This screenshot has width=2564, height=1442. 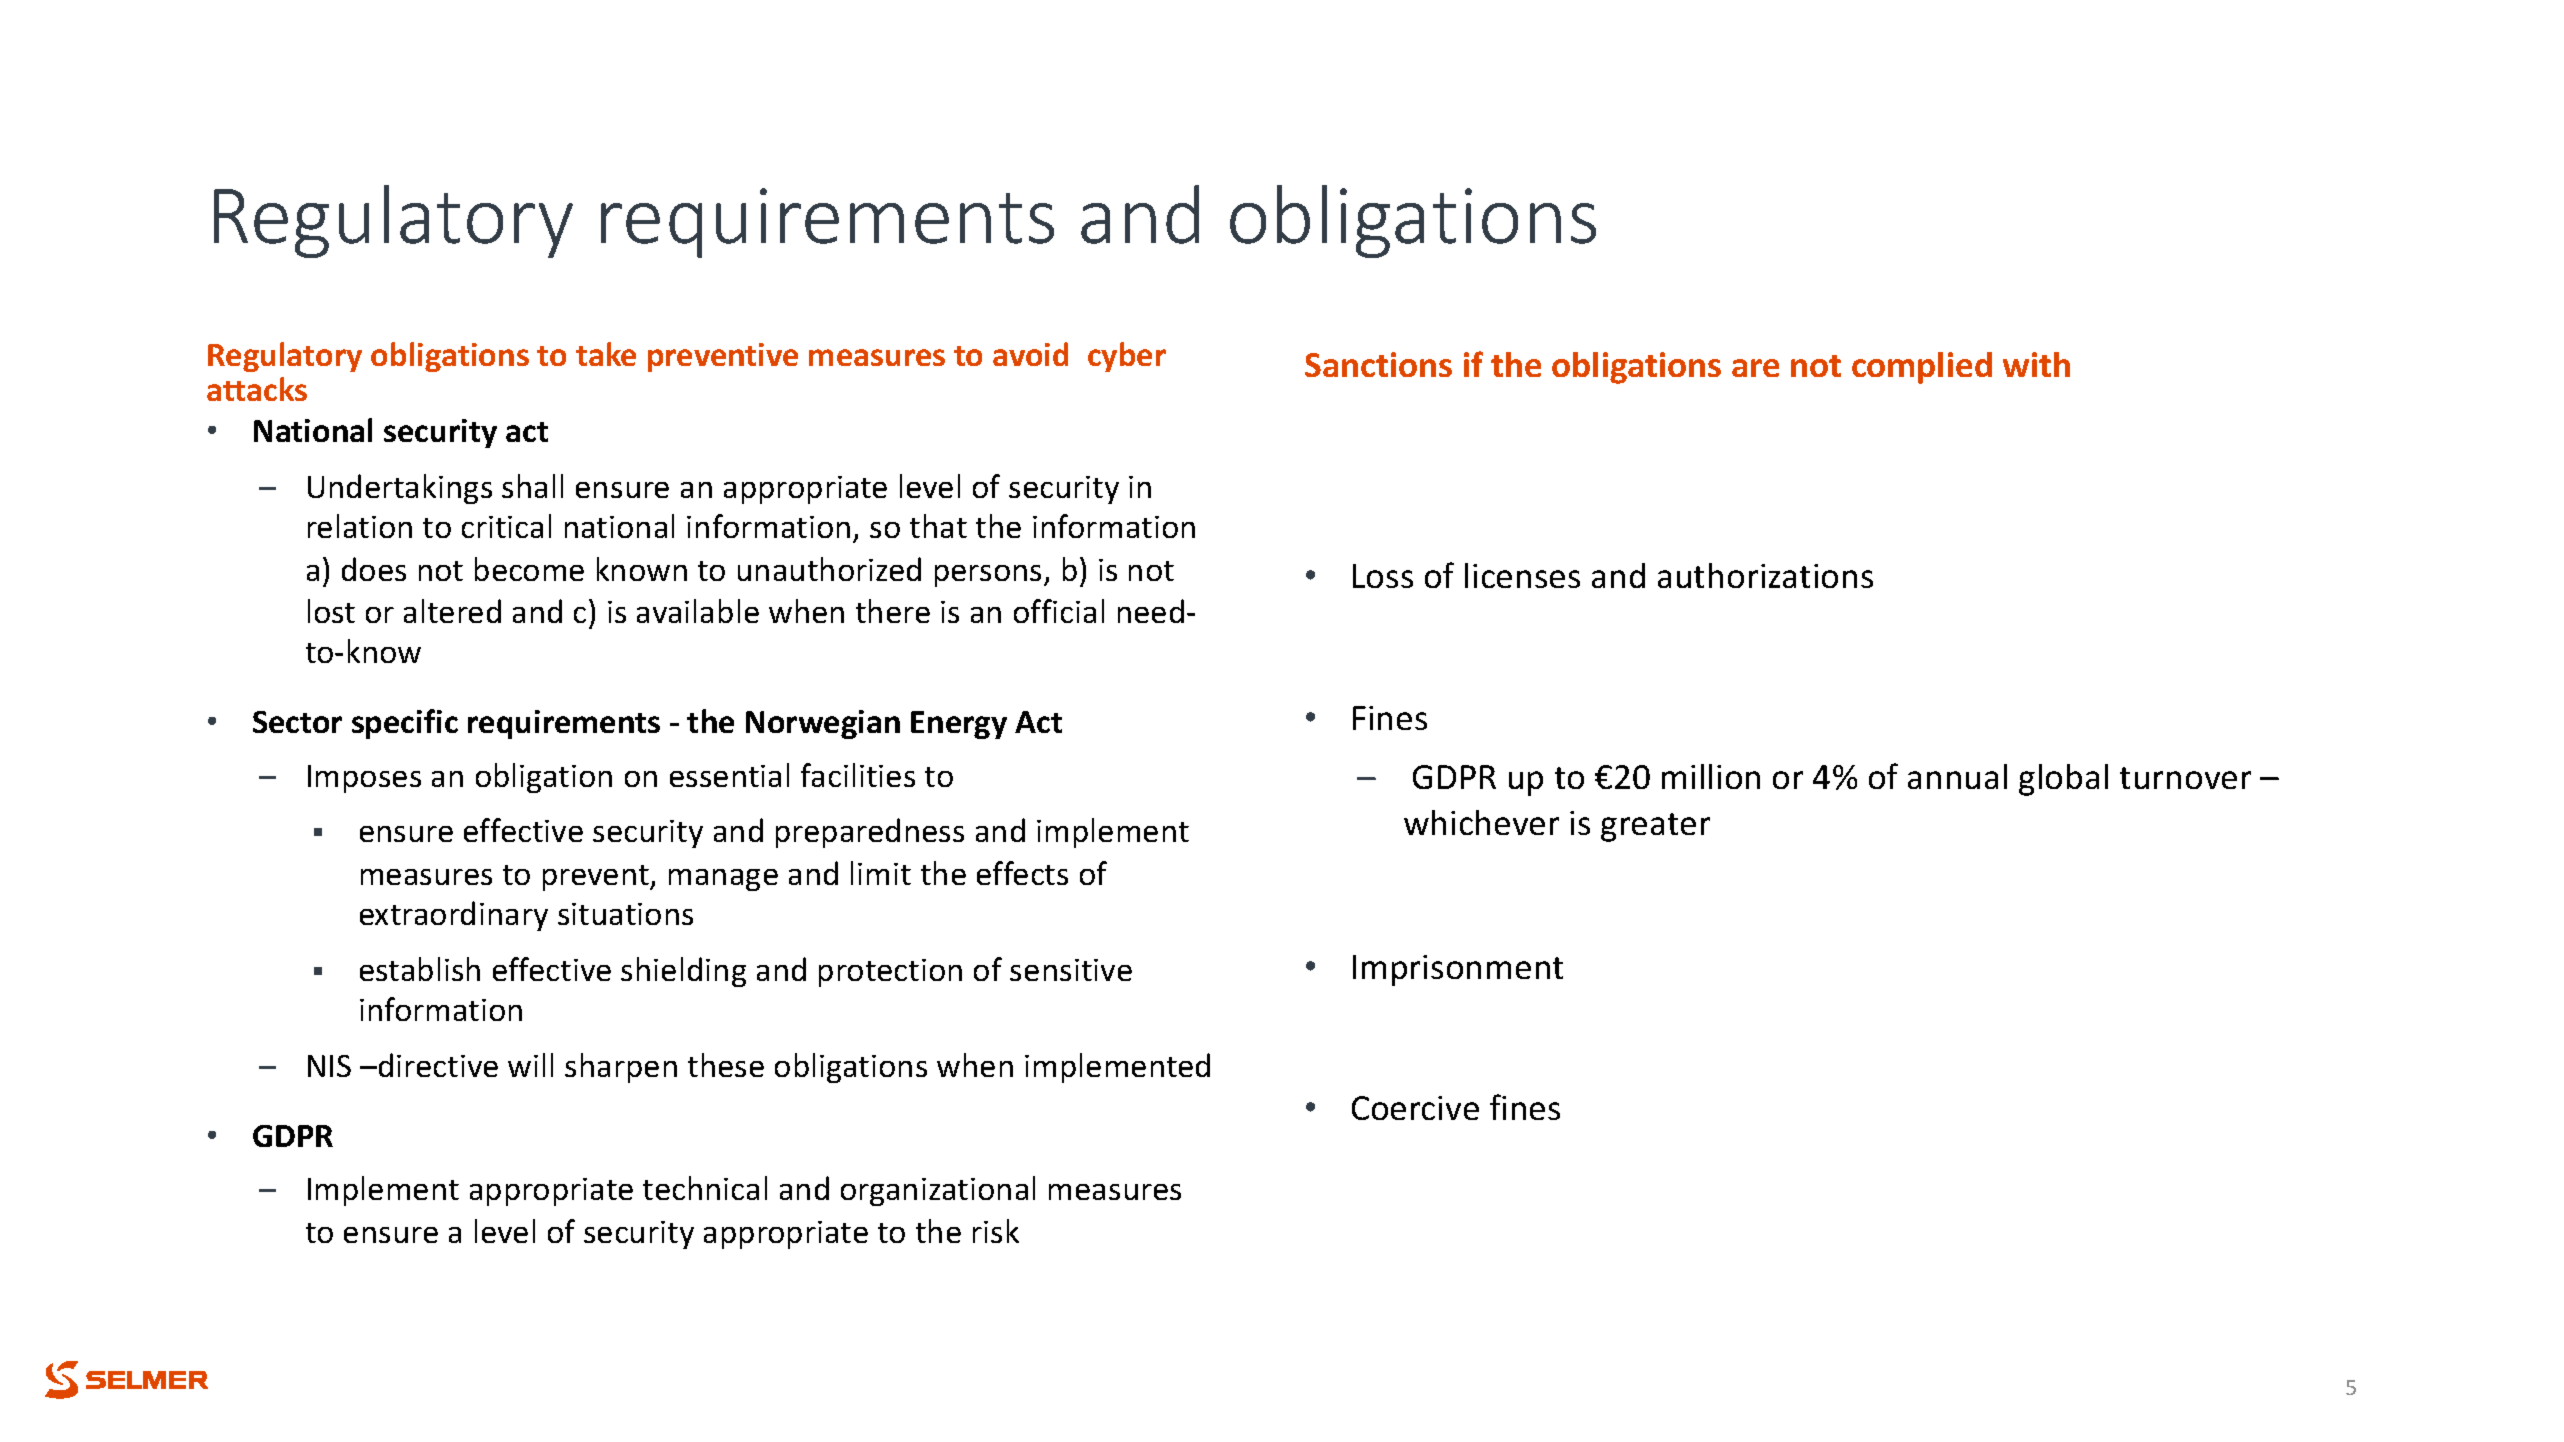 What do you see at coordinates (1071, 970) in the screenshot?
I see `sensitive` at bounding box center [1071, 970].
